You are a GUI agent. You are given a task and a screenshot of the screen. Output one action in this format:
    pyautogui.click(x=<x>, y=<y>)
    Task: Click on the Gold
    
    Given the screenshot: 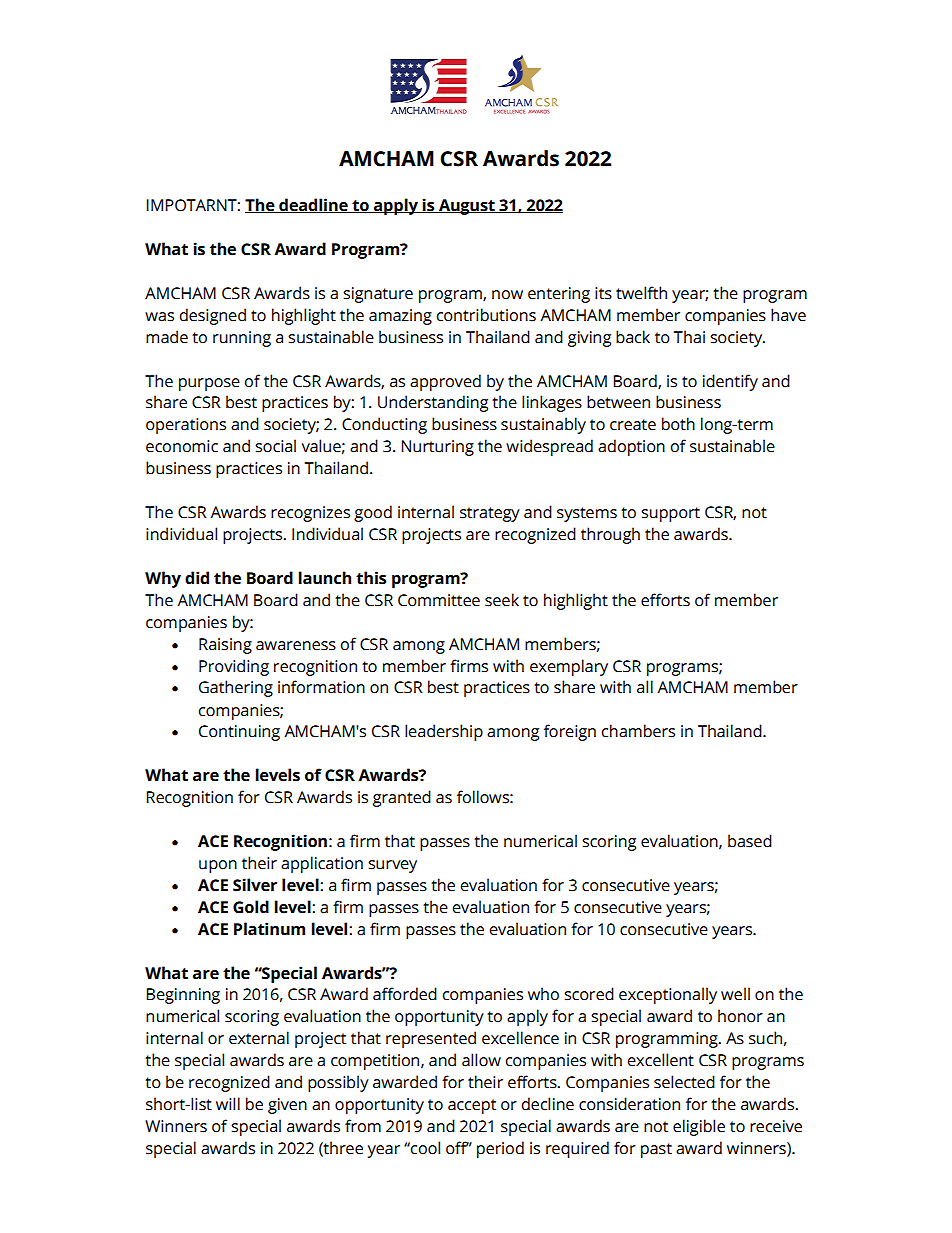 What is the action you would take?
    pyautogui.click(x=251, y=907)
